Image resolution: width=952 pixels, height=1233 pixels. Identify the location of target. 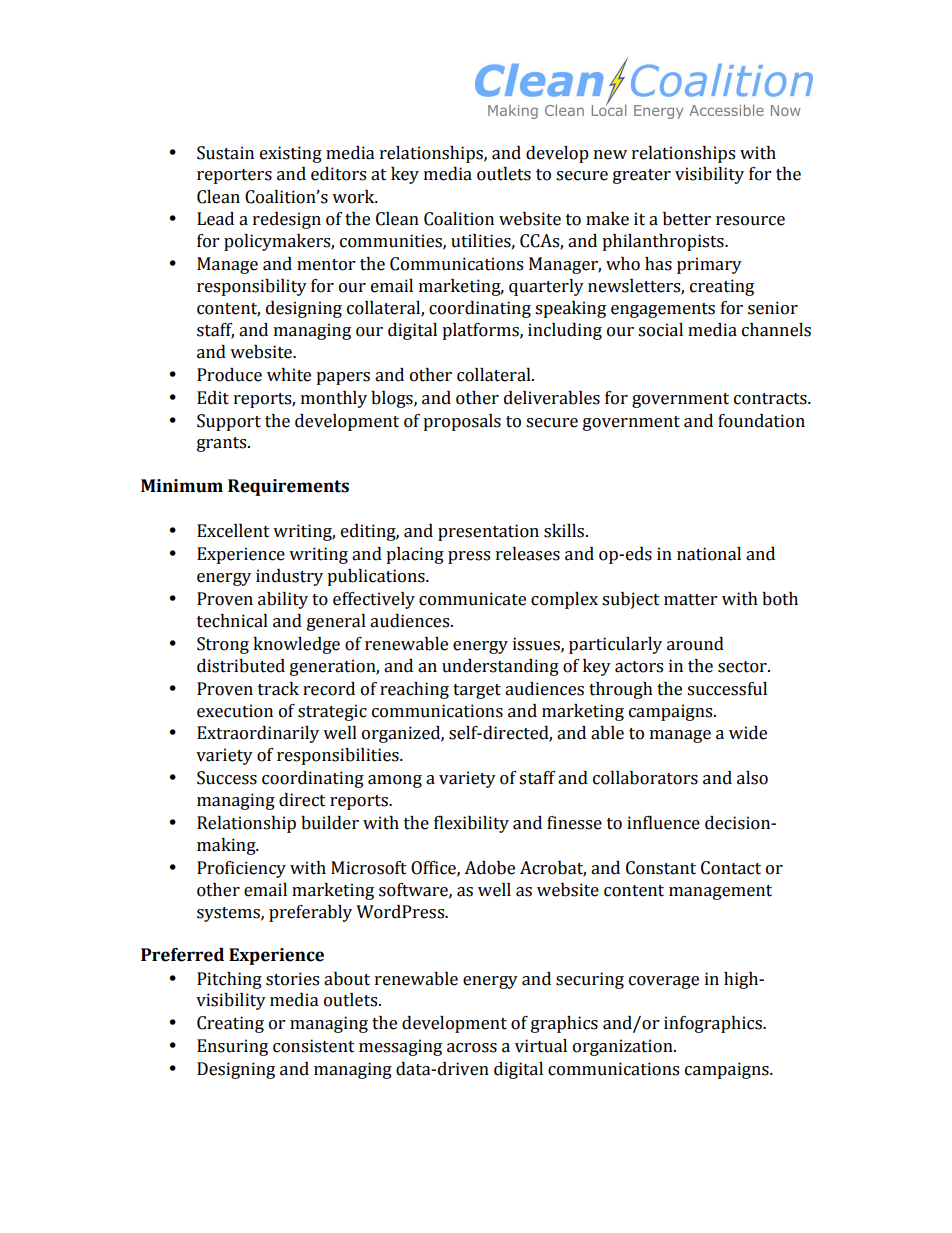
(477, 691).
